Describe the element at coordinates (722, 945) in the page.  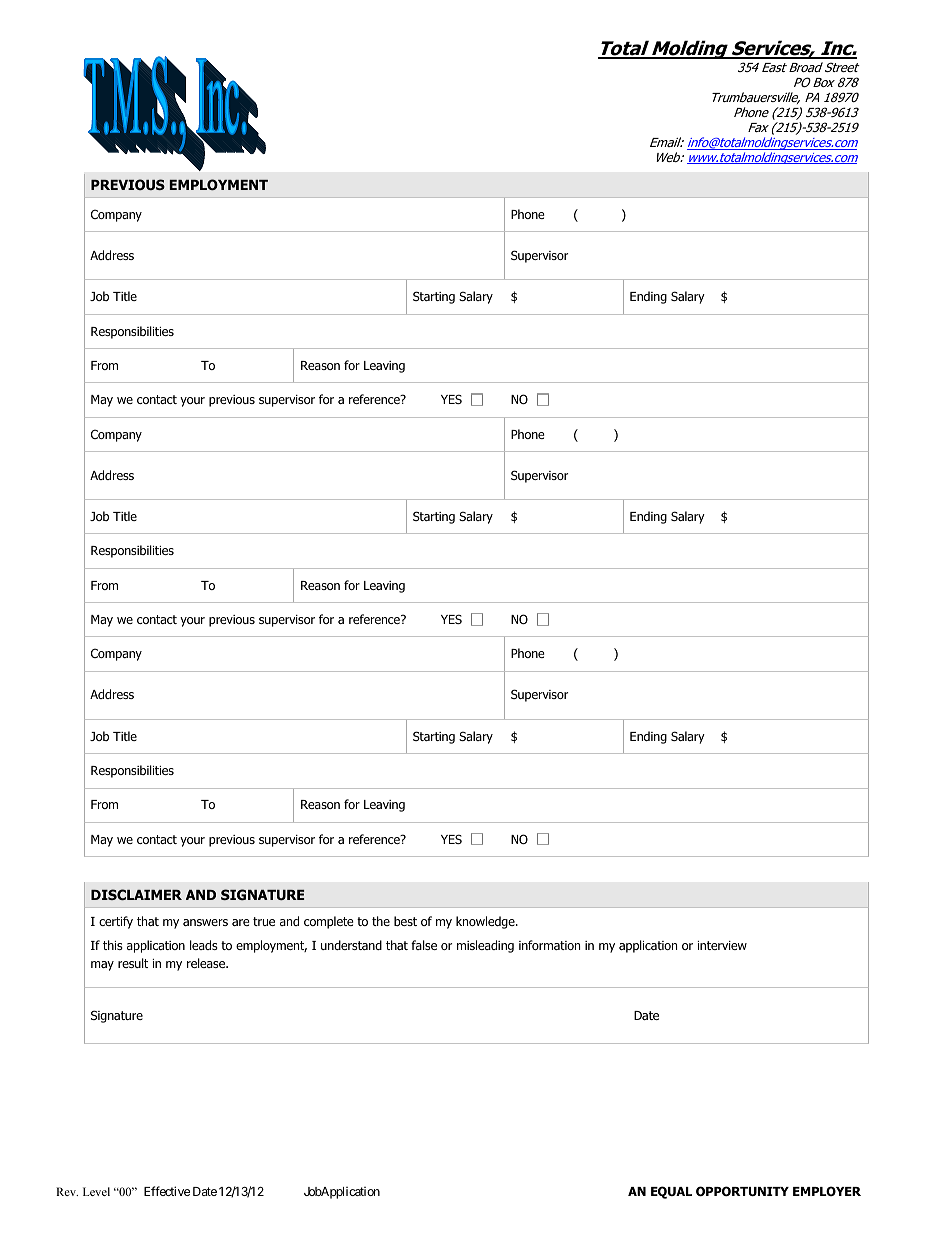
I see `interview` at that location.
